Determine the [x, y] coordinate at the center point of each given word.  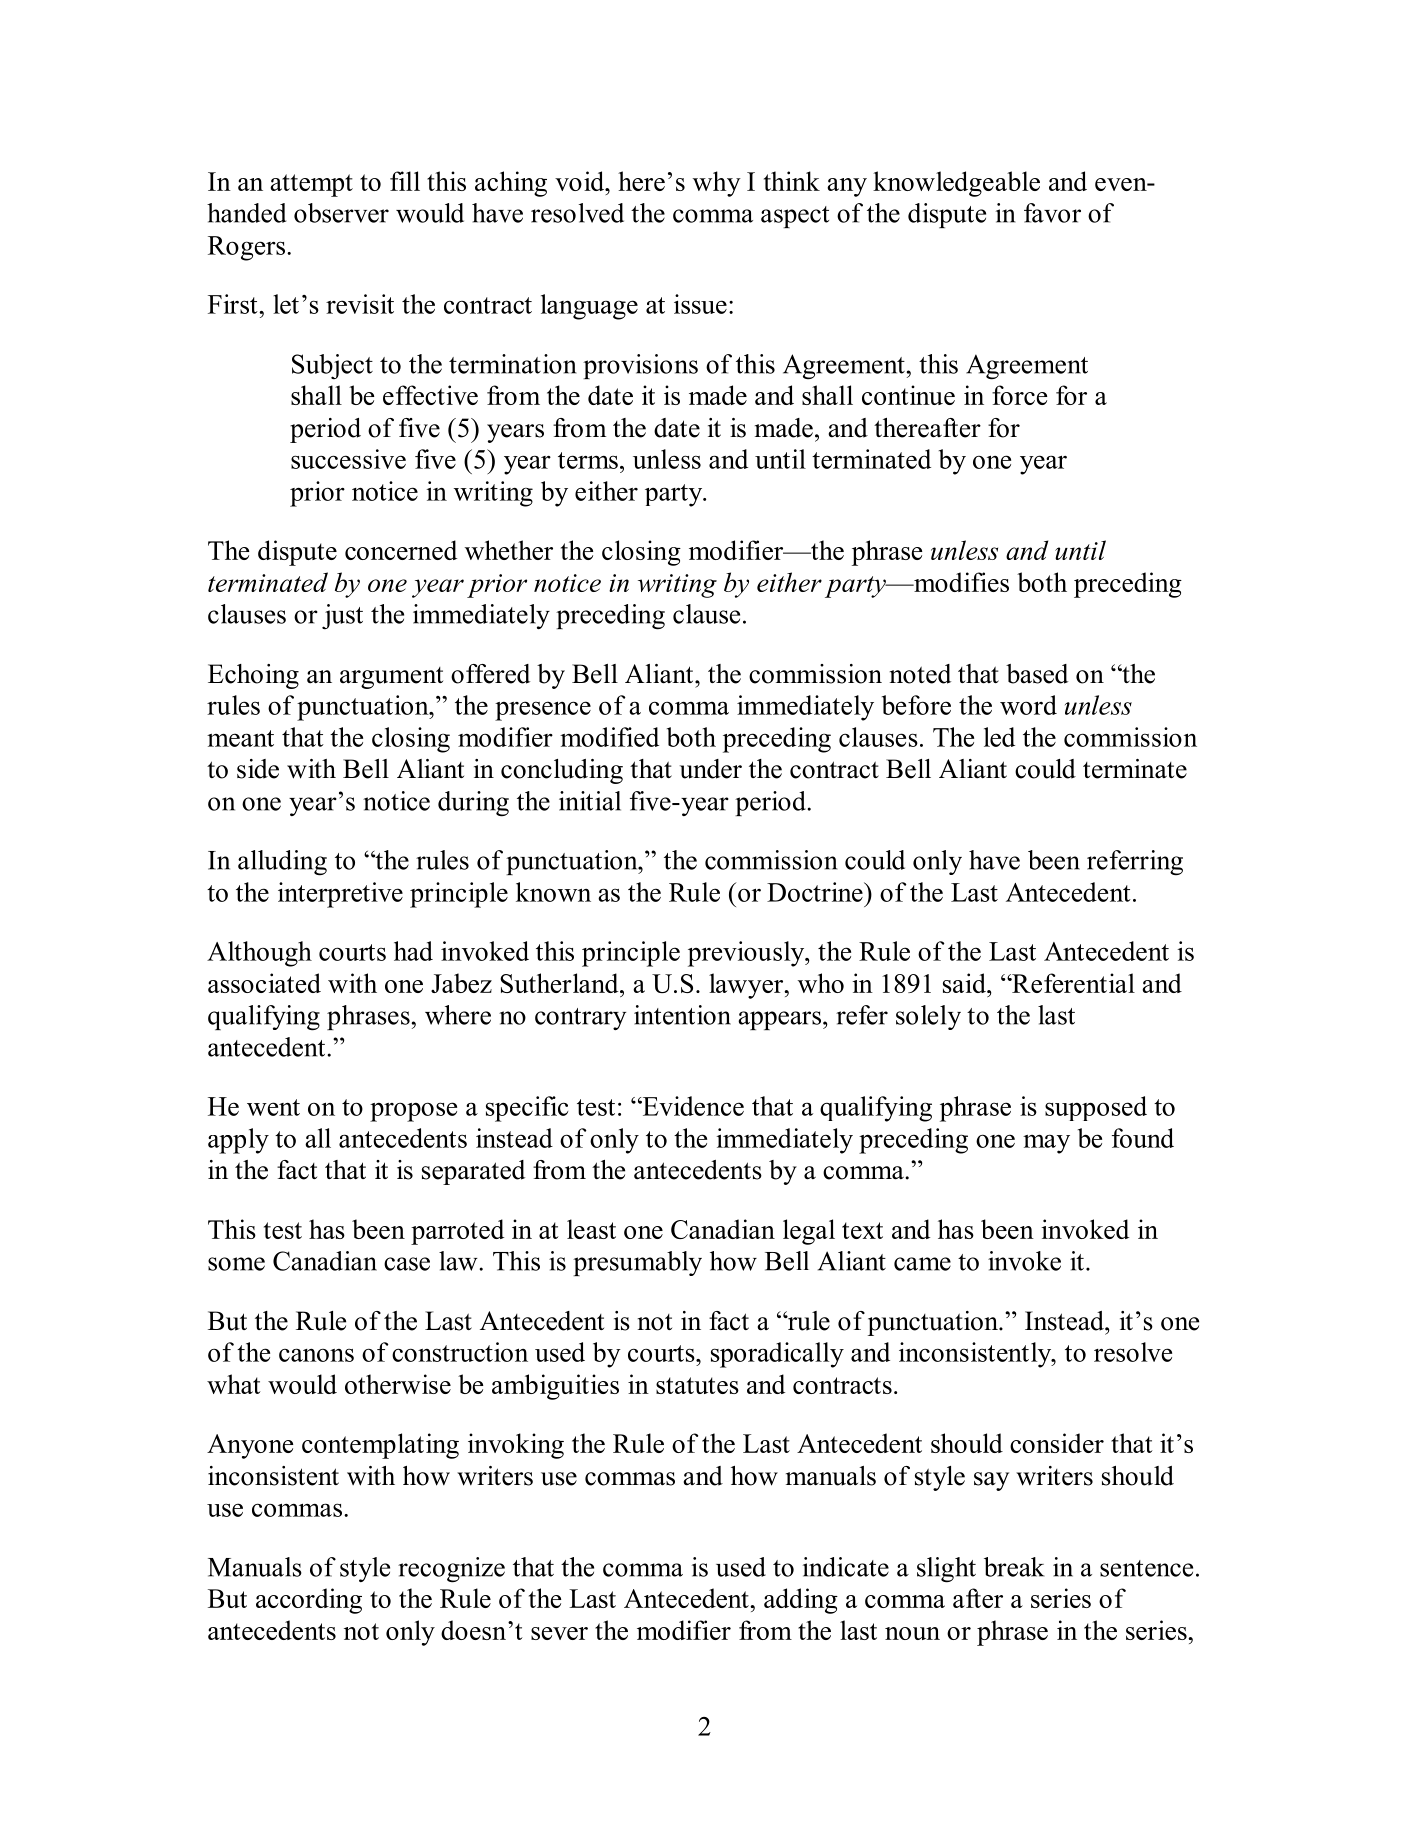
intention [682, 1015]
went [273, 1107]
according [309, 1601]
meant [240, 738]
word [1028, 705]
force [1019, 395]
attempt [311, 185]
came [922, 1264]
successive [348, 459]
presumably [637, 1263]
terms [588, 460]
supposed [1096, 1108]
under [711, 769]
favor [1052, 213]
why [717, 184]
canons [316, 1355]
